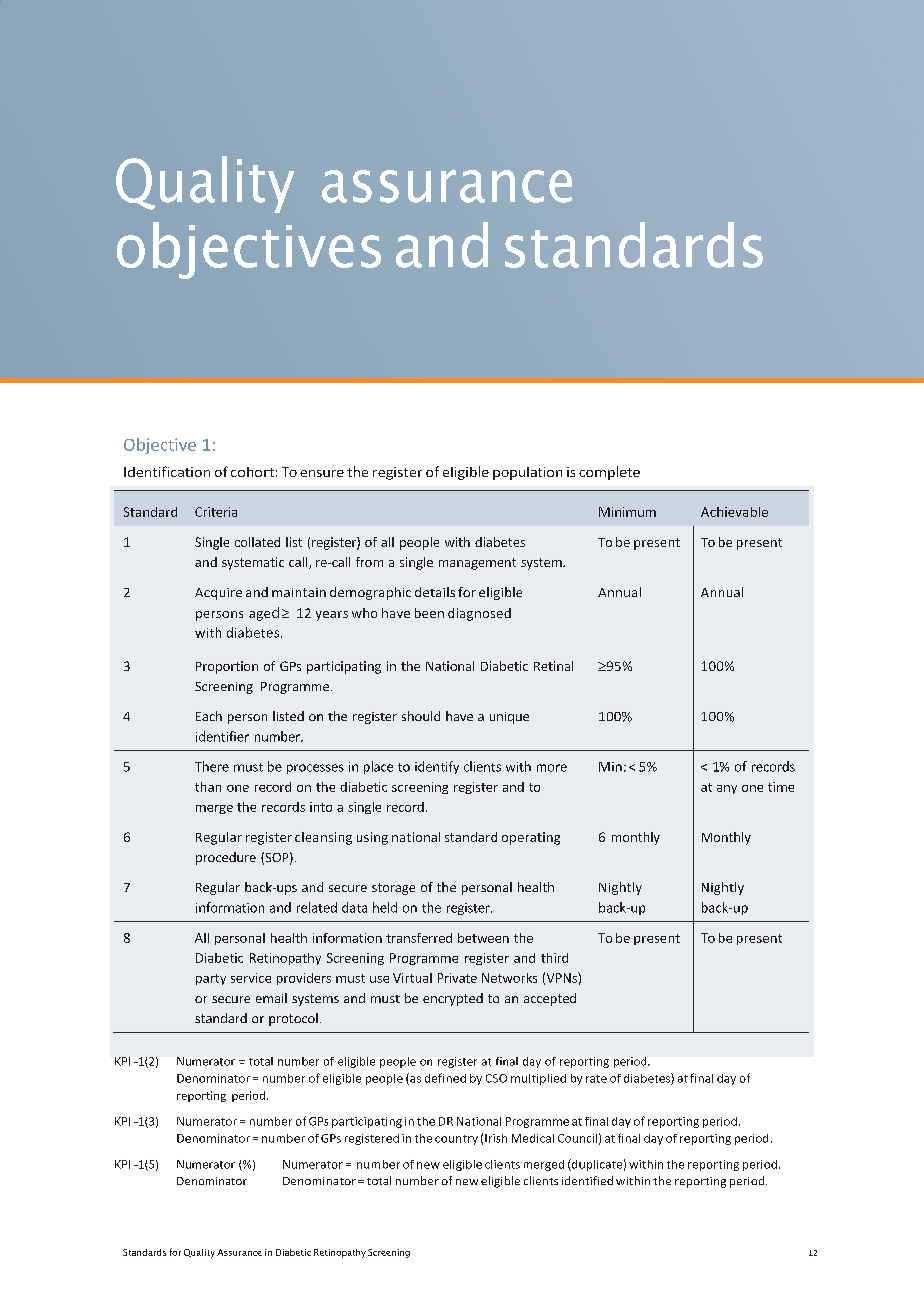 The width and height of the image is (924, 1307). What do you see at coordinates (527, 473) in the image?
I see `population` at bounding box center [527, 473].
